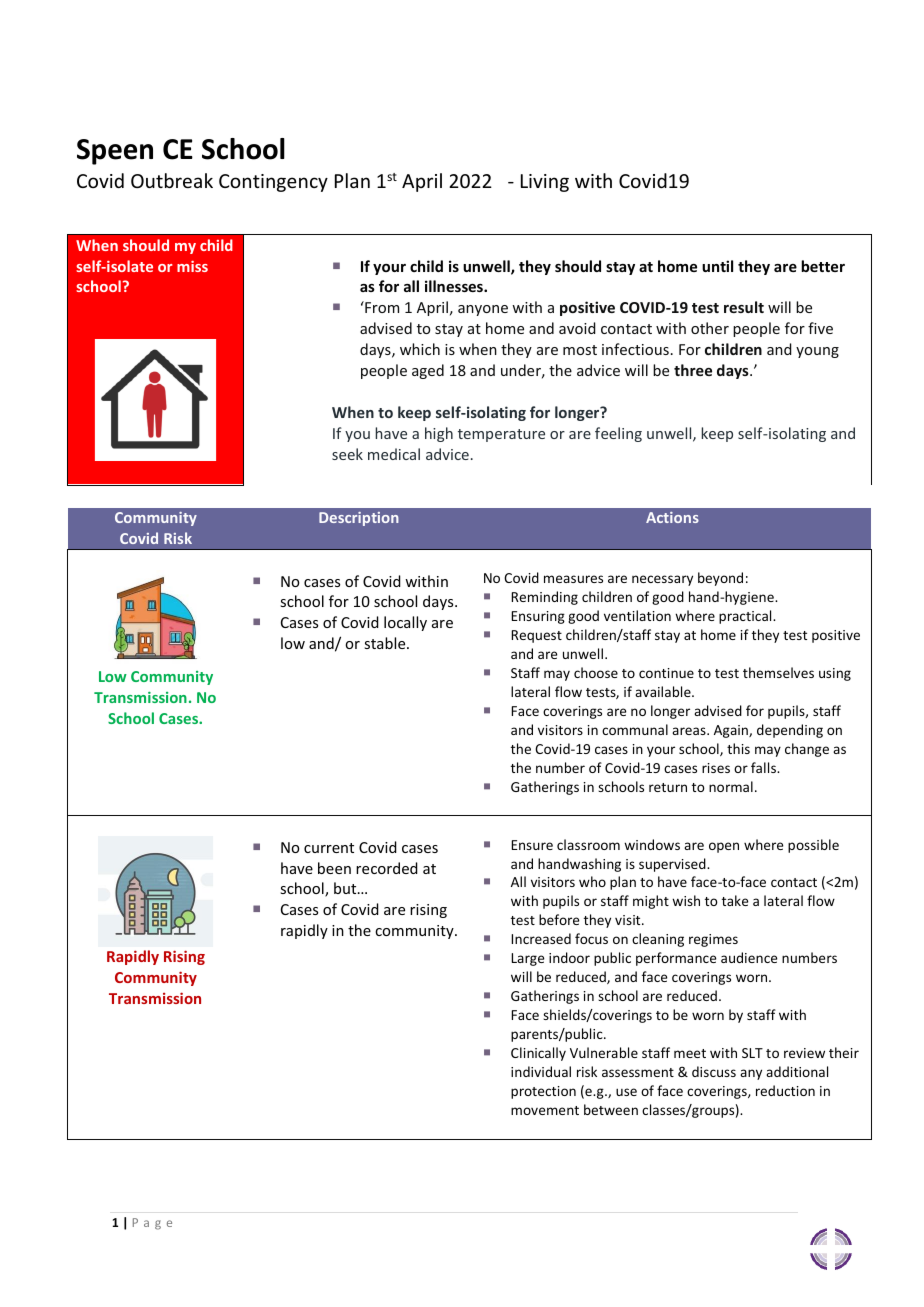 The height and width of the page is (1307, 924). I want to click on Ensure, so click(532, 845).
